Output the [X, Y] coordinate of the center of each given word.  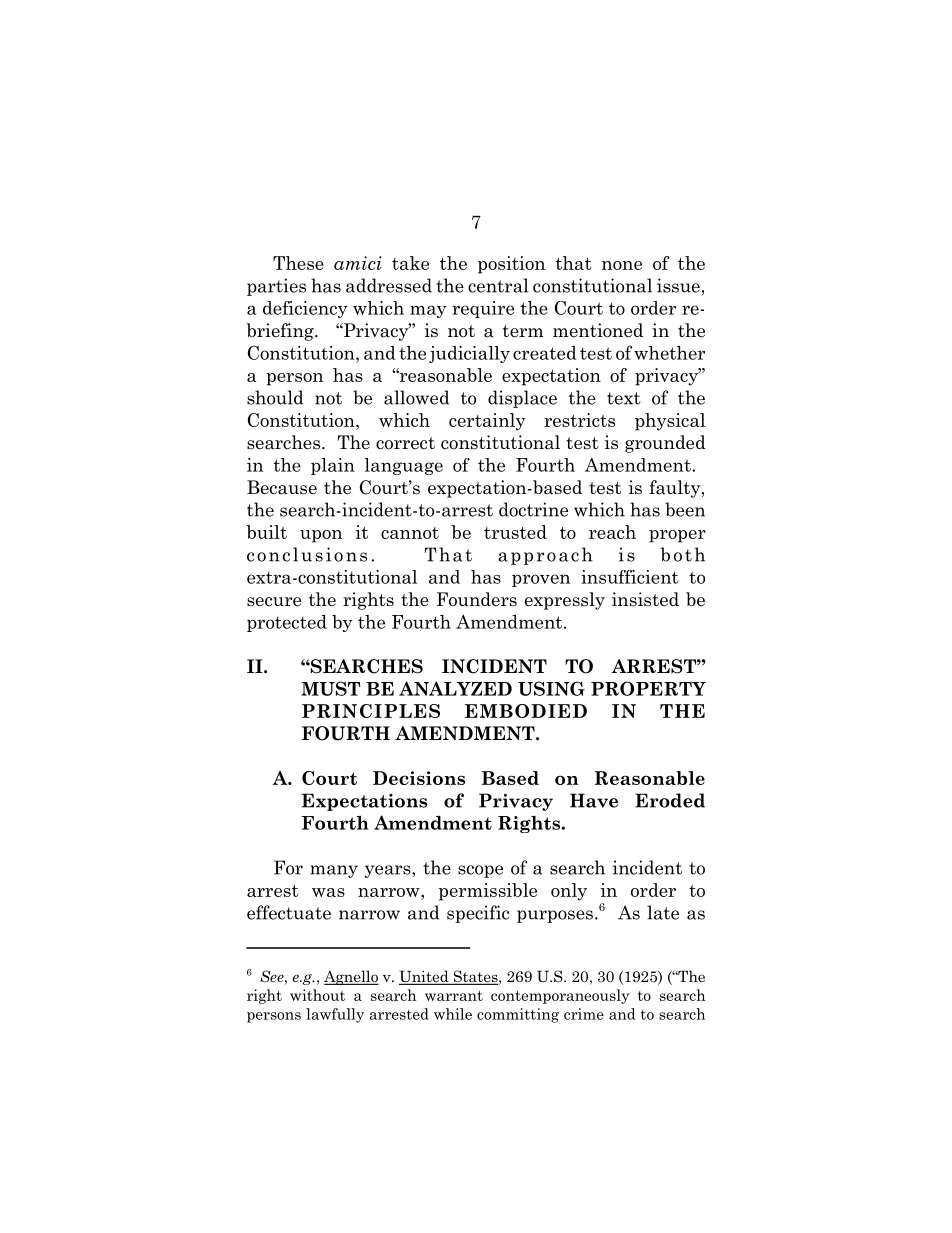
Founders [476, 599]
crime [584, 1014]
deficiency [305, 309]
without [317, 995]
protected [287, 623]
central [498, 285]
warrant [454, 996]
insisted [645, 599]
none [622, 265]
